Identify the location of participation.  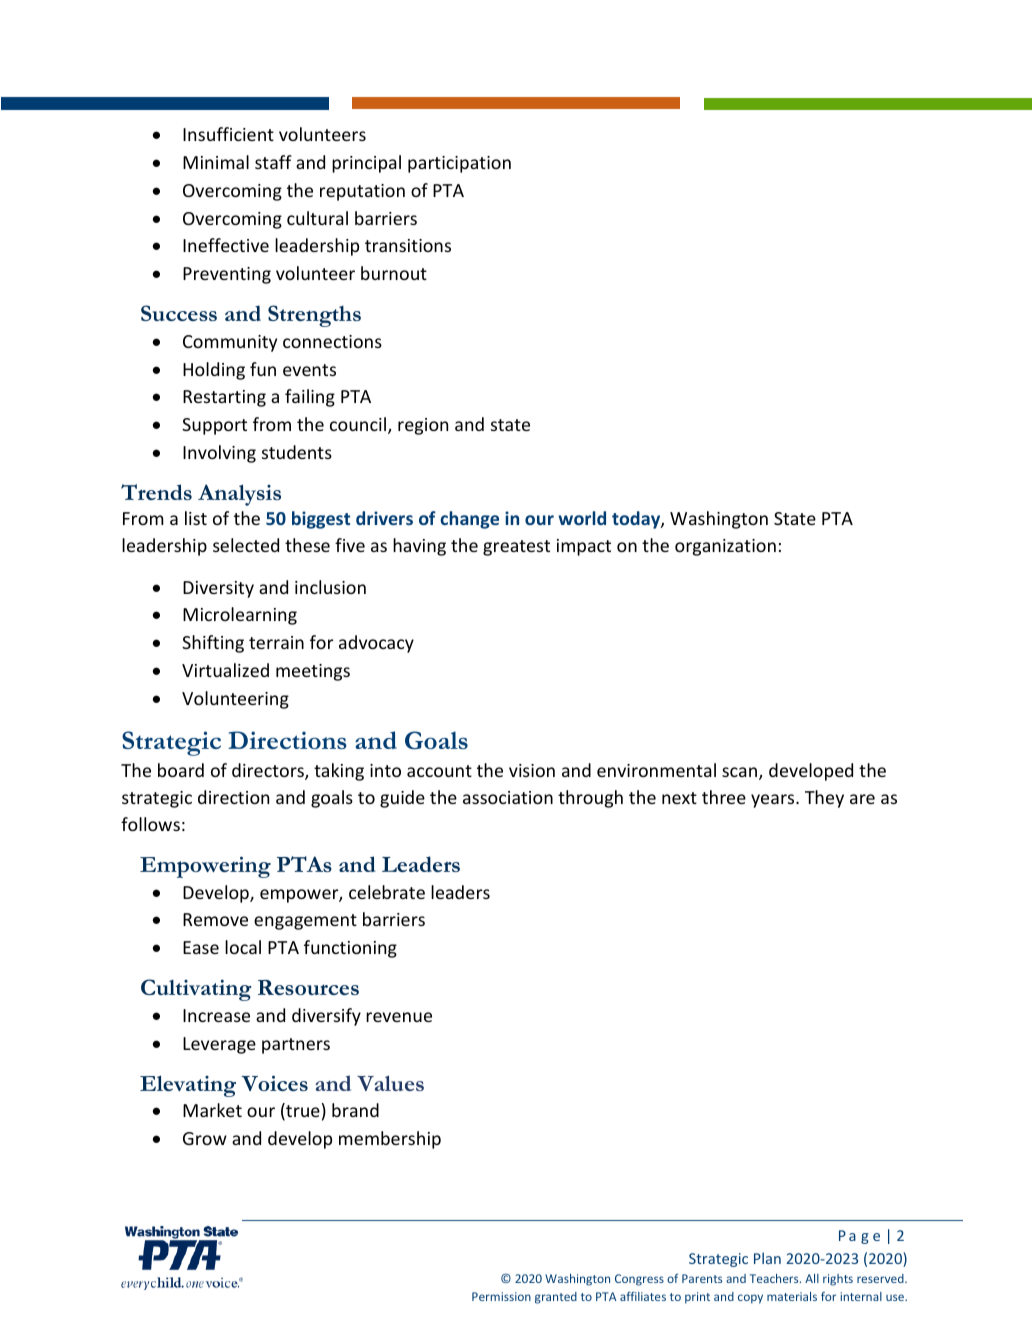
(459, 164).
